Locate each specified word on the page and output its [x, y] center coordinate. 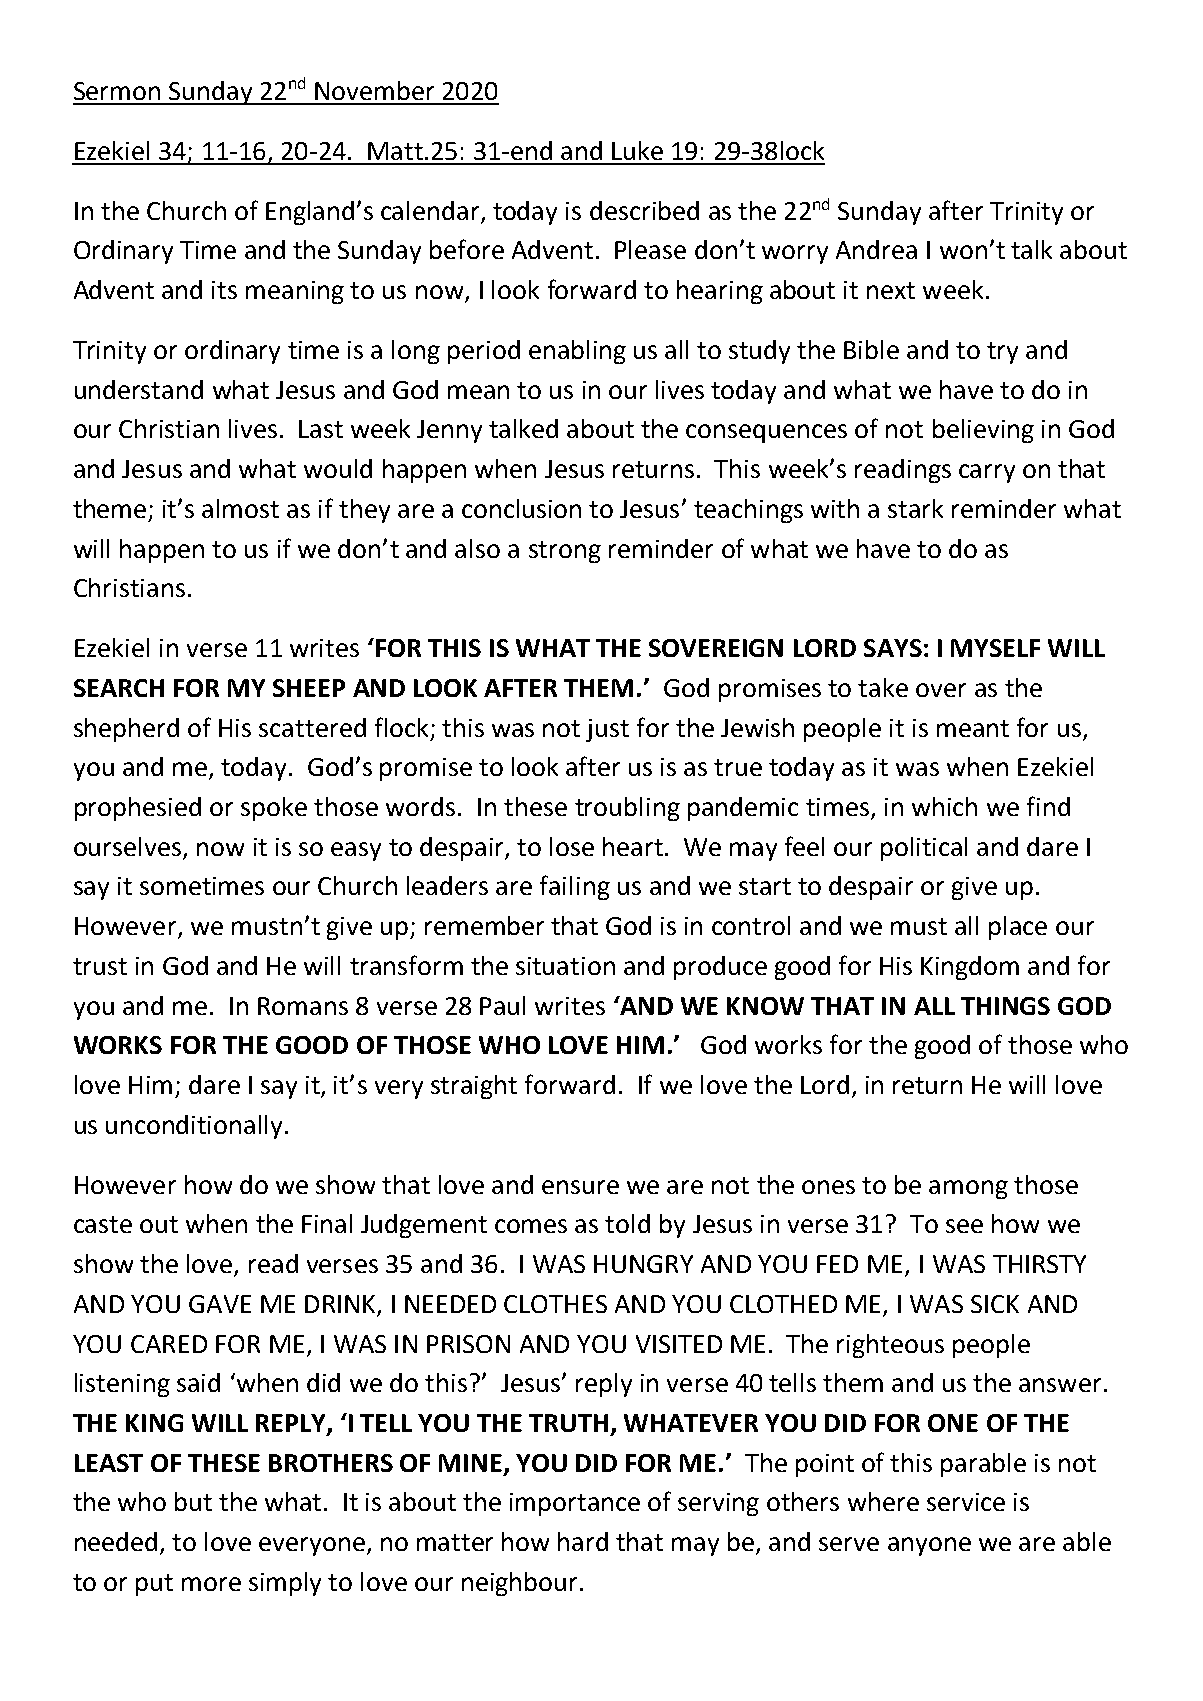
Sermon [117, 91]
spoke [274, 809]
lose [572, 846]
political [924, 849]
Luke [637, 150]
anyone [929, 1546]
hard [583, 1541]
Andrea [876, 249]
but [193, 1501]
